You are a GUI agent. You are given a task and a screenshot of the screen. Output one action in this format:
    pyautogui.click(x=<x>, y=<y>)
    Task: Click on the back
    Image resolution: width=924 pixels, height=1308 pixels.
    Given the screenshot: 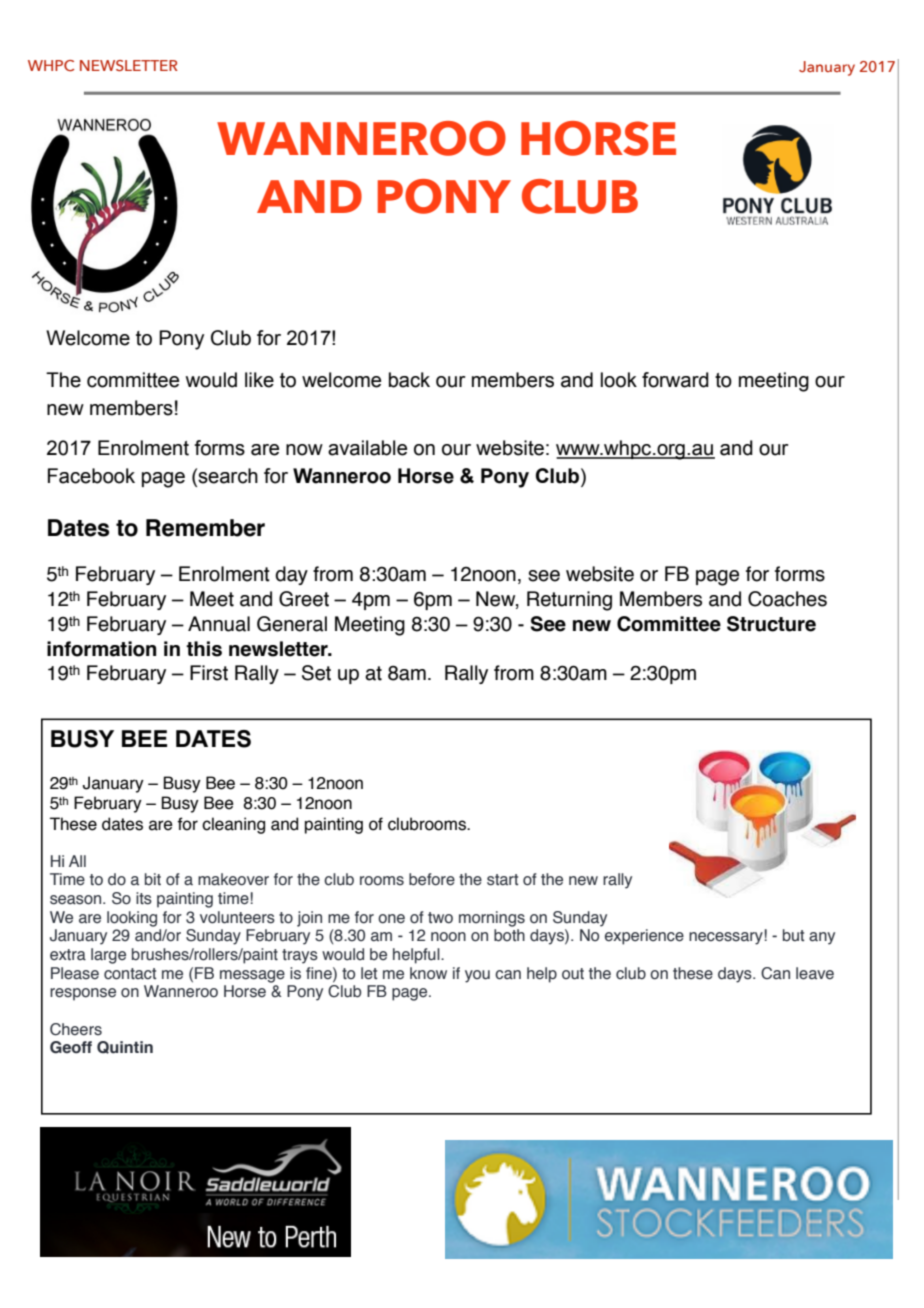 What is the action you would take?
    pyautogui.click(x=409, y=380)
